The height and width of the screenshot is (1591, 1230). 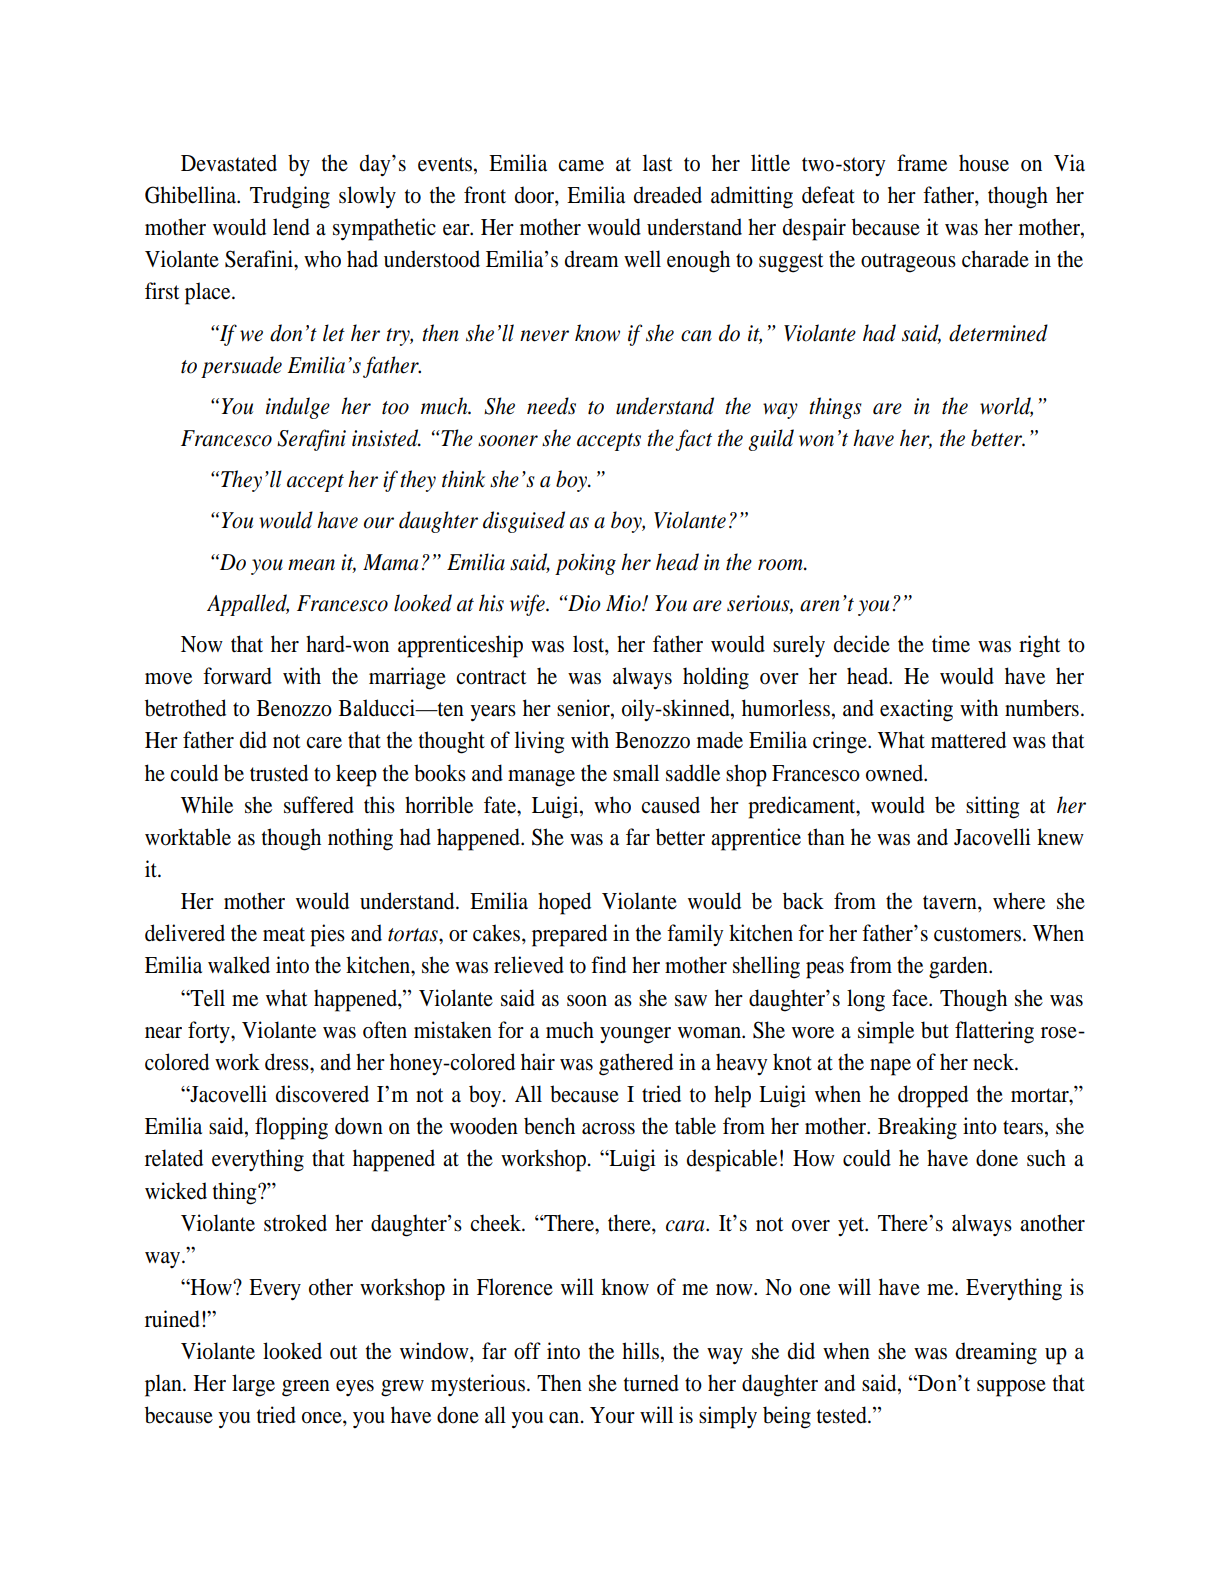 I want to click on garden, so click(x=959, y=967).
